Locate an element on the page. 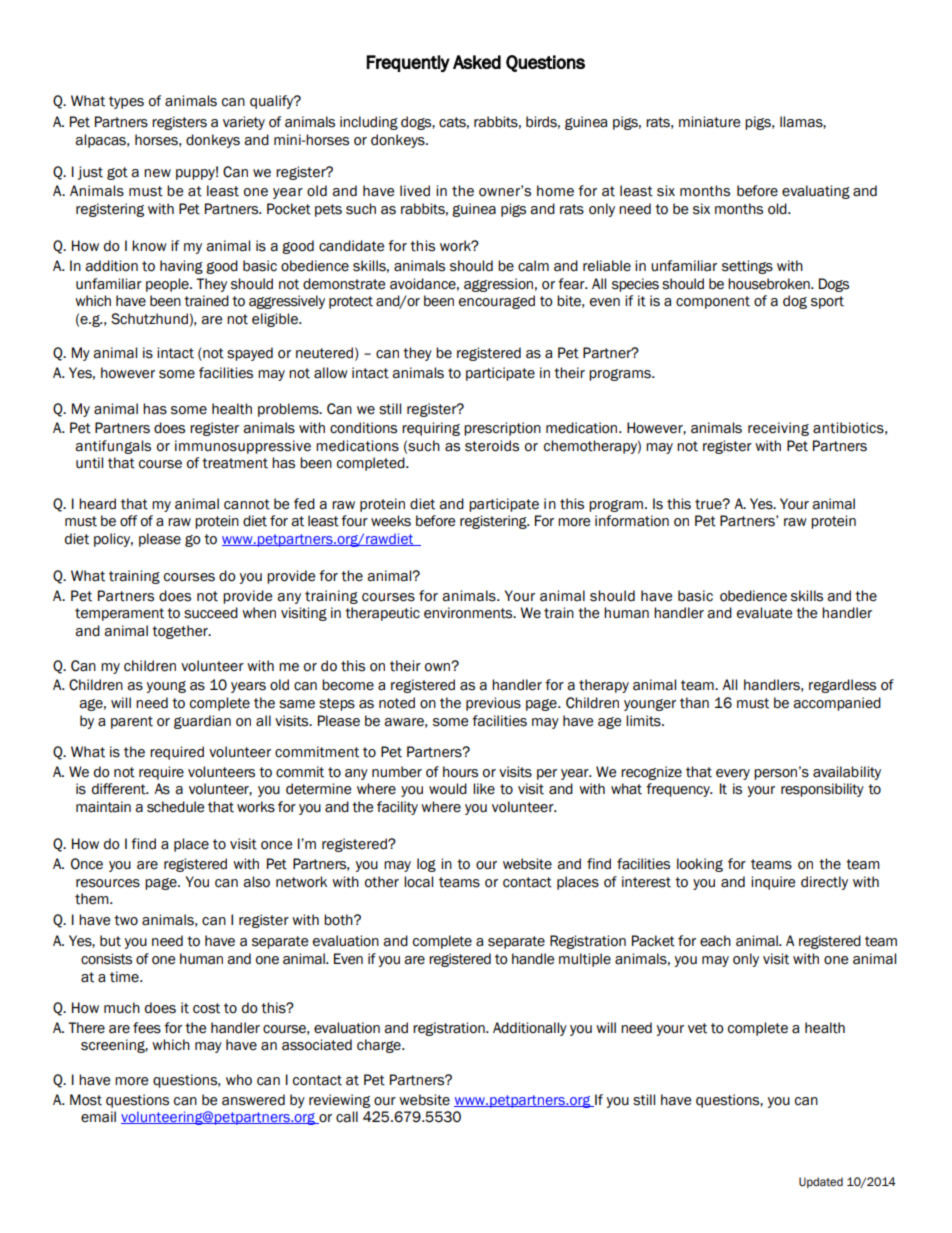  Asked is located at coordinates (477, 62).
